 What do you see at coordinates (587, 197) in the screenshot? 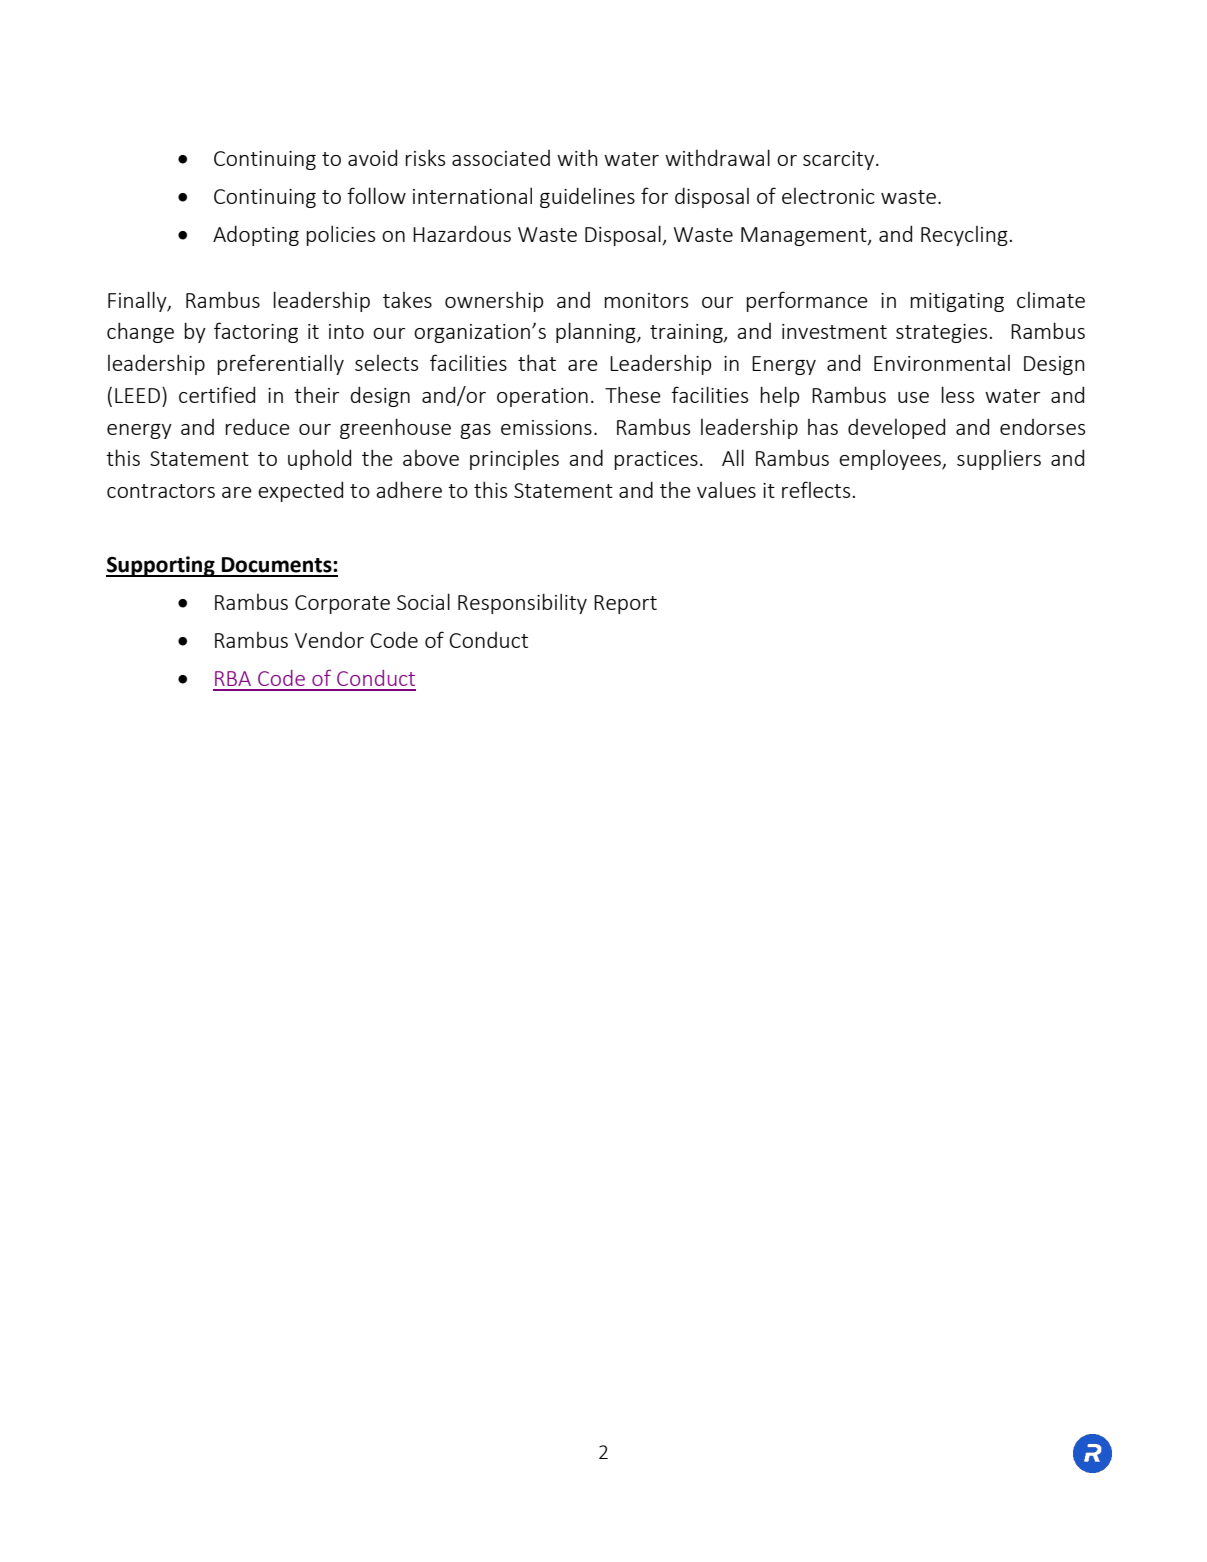
I see `guidelines` at bounding box center [587, 197].
